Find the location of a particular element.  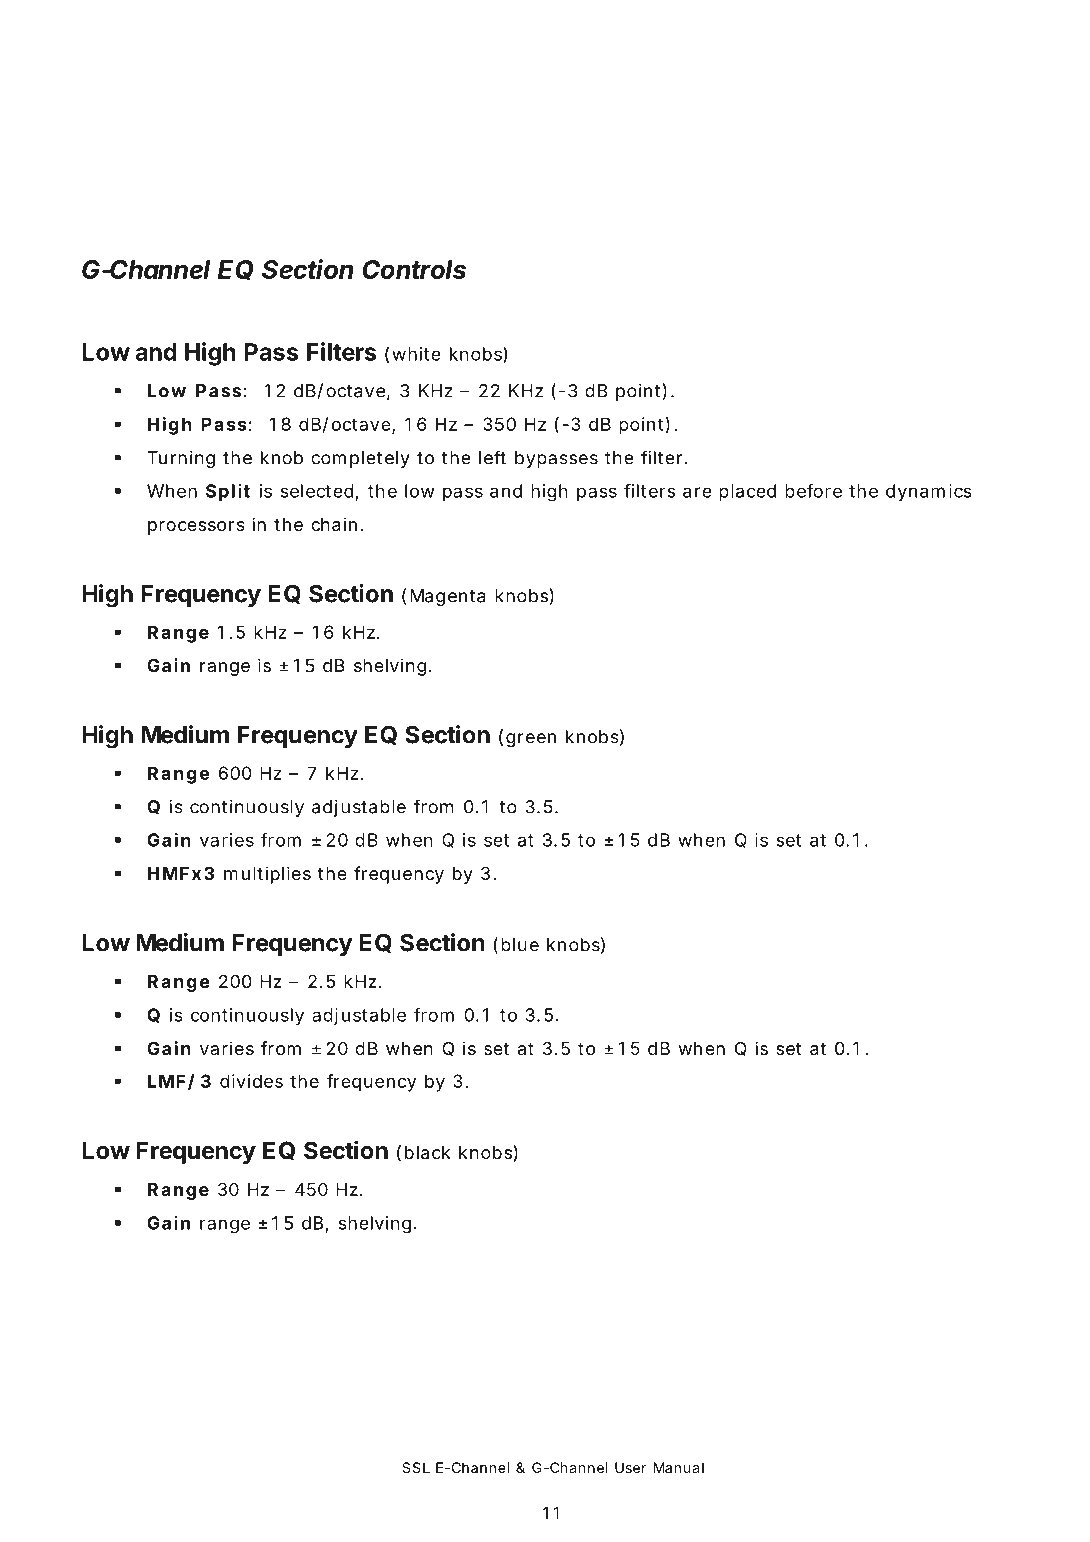

SSL is located at coordinates (416, 1467).
